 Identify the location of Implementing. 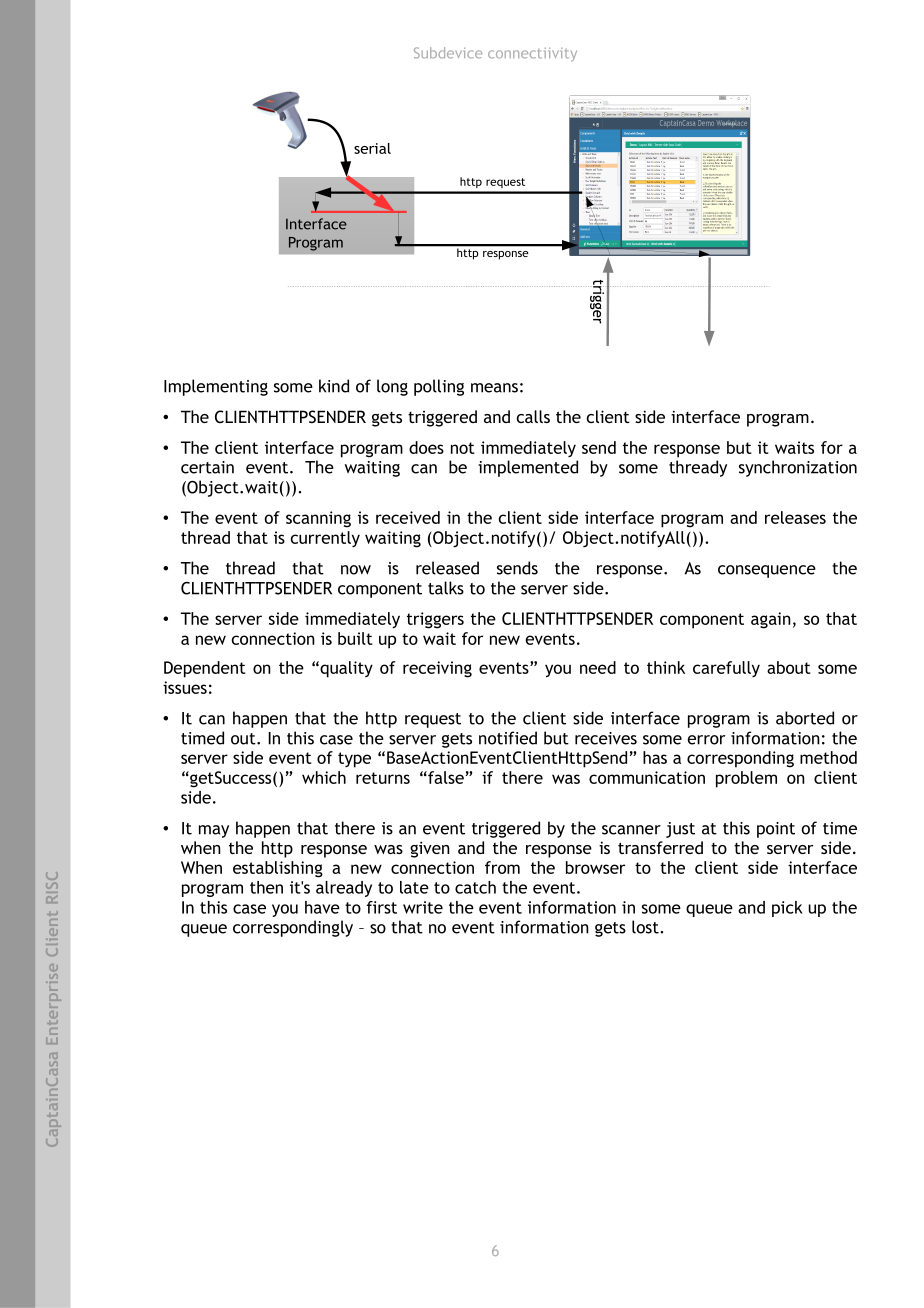
(216, 387).
